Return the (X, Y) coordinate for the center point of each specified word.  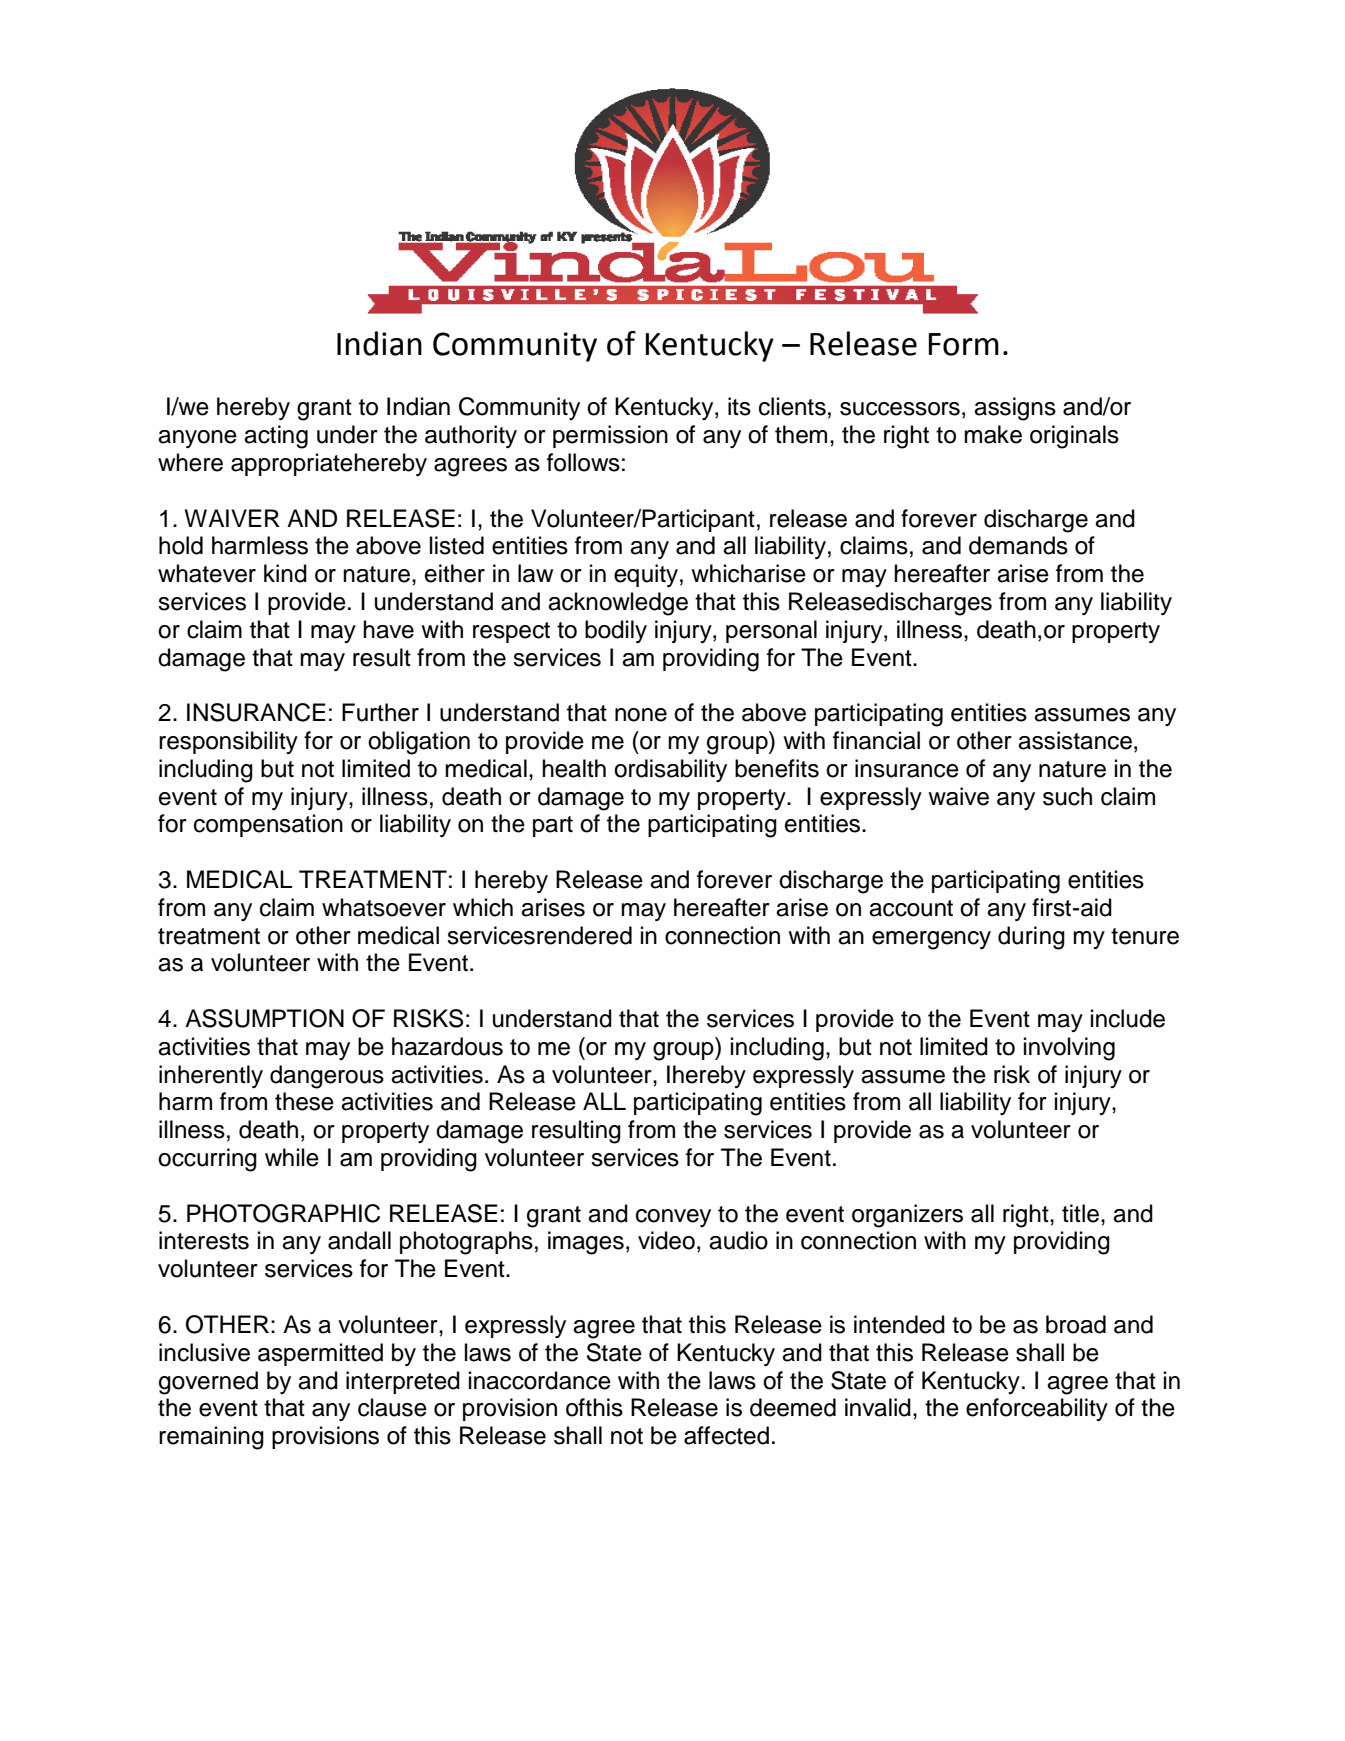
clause (392, 1407)
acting (276, 437)
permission (610, 436)
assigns (1015, 409)
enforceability (1037, 1409)
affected (726, 1435)
